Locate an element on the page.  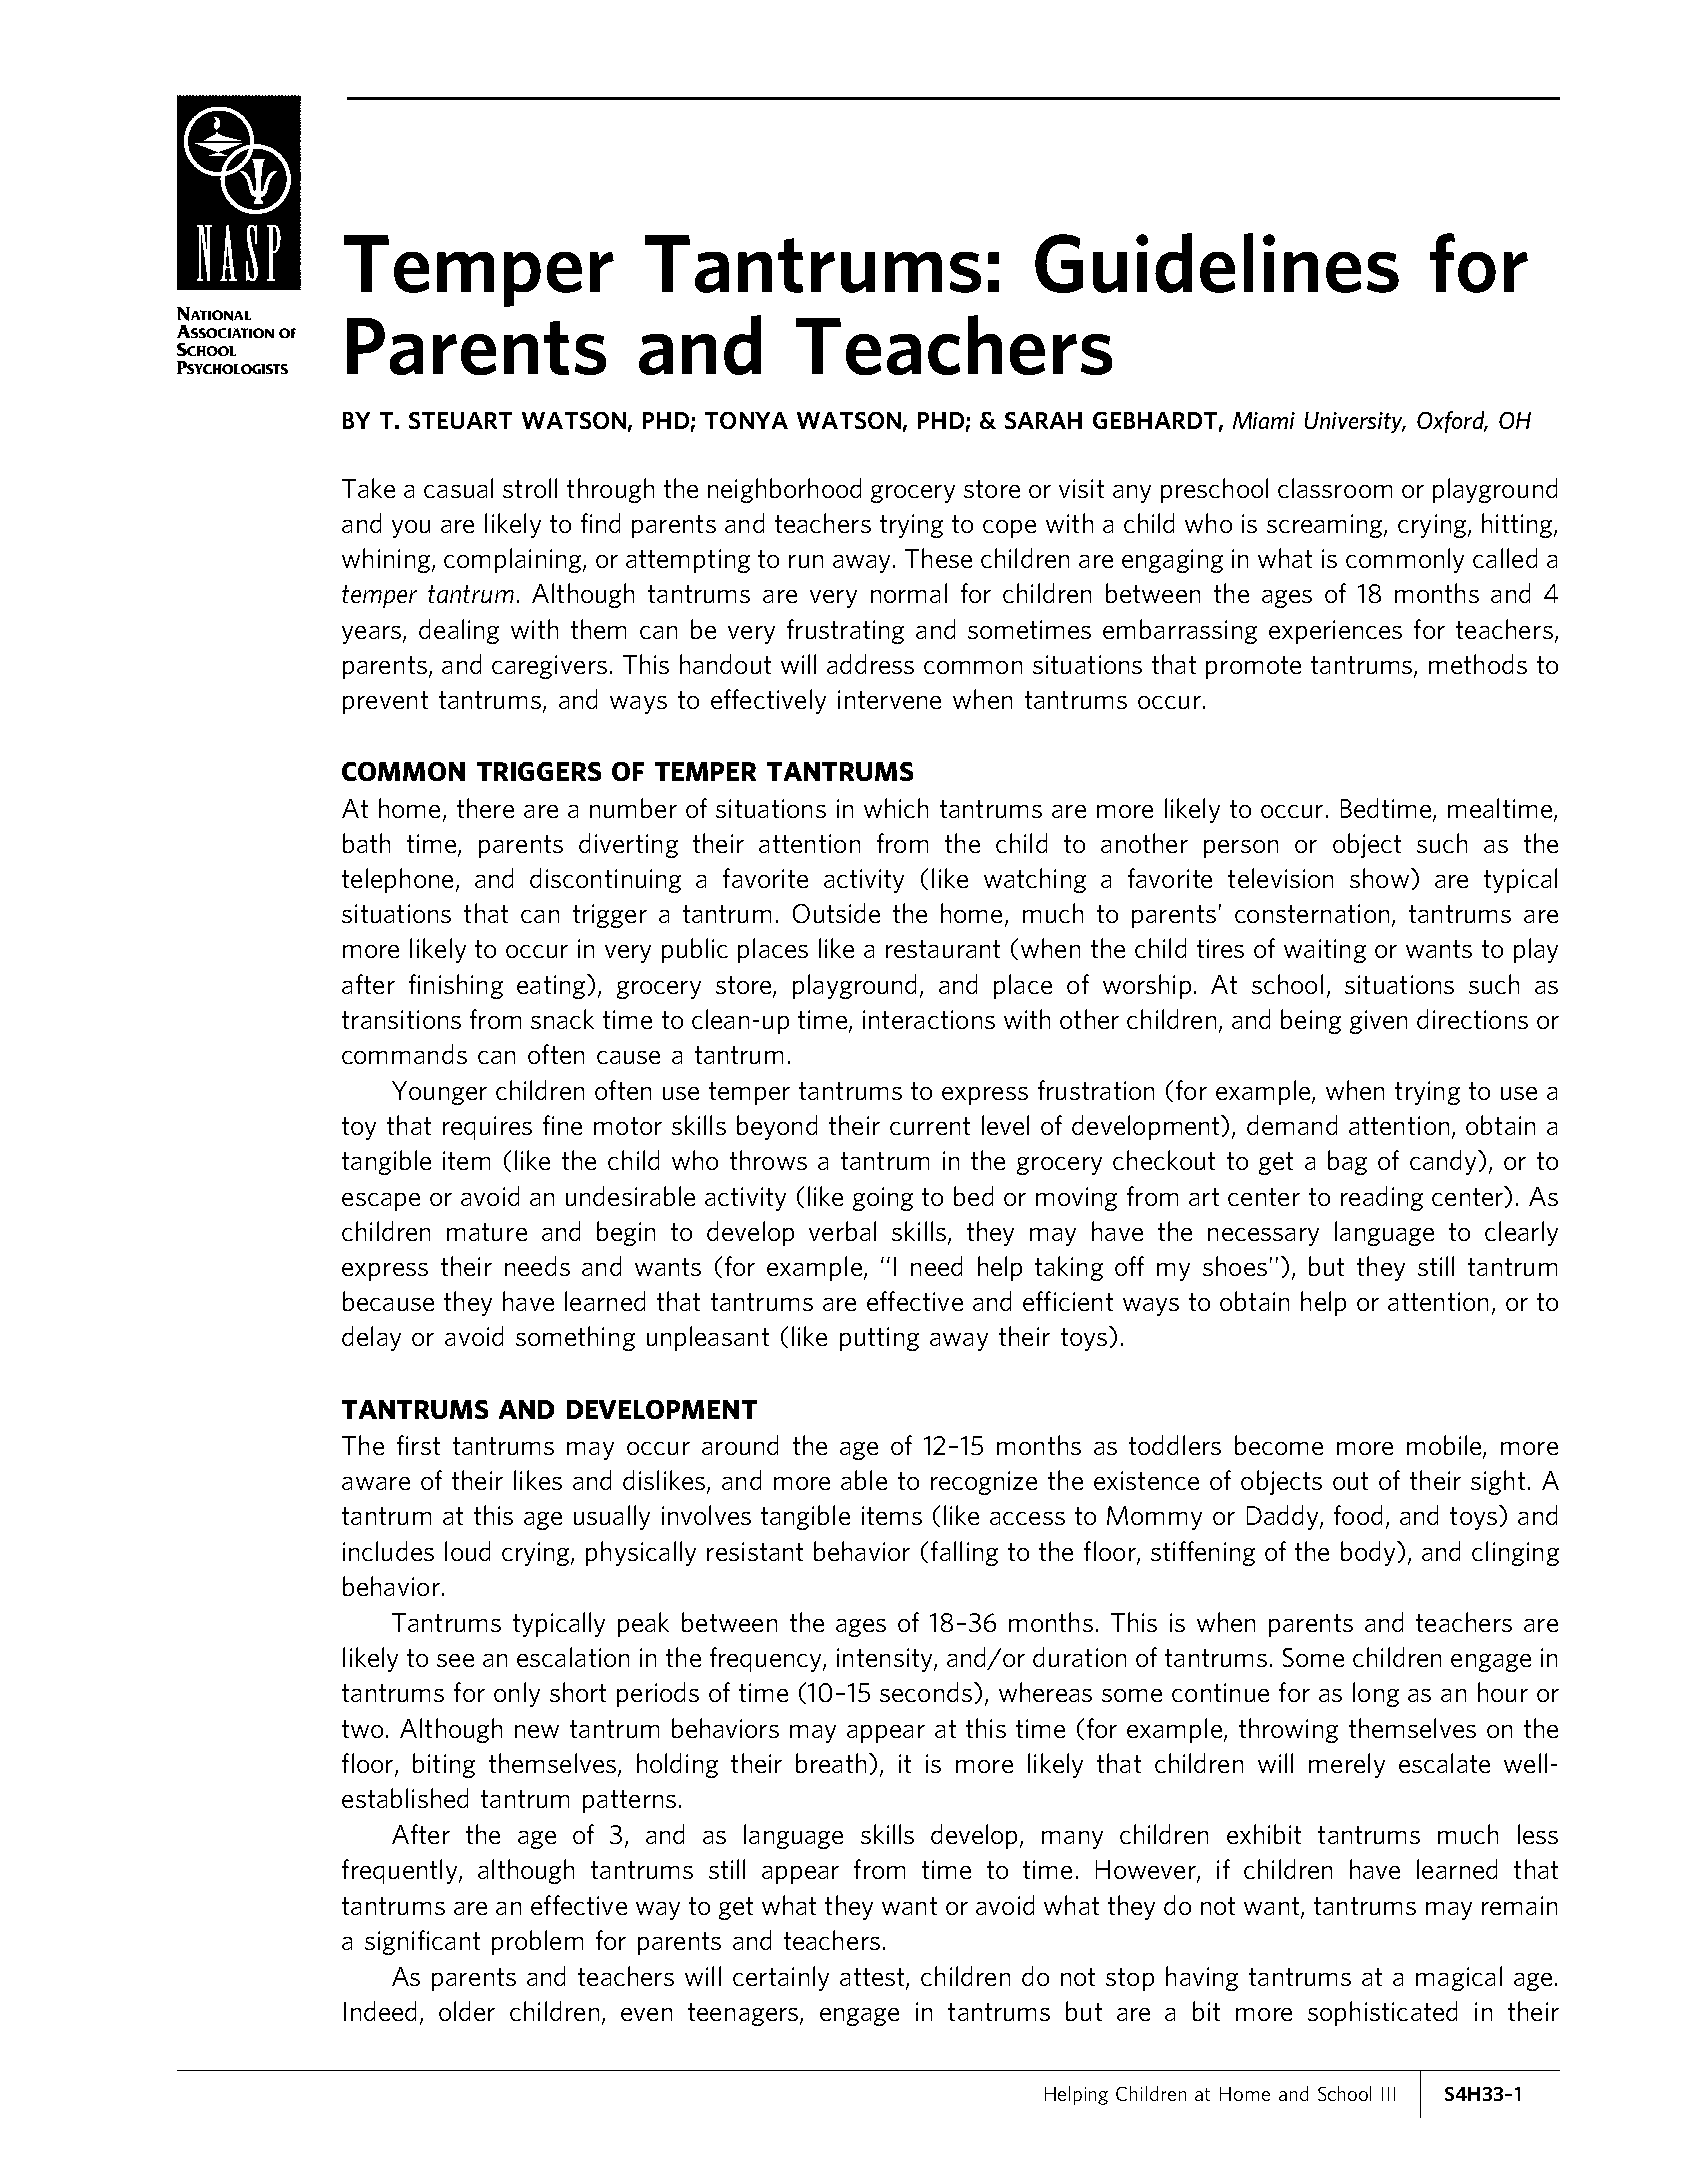
stroll is located at coordinates (530, 488).
